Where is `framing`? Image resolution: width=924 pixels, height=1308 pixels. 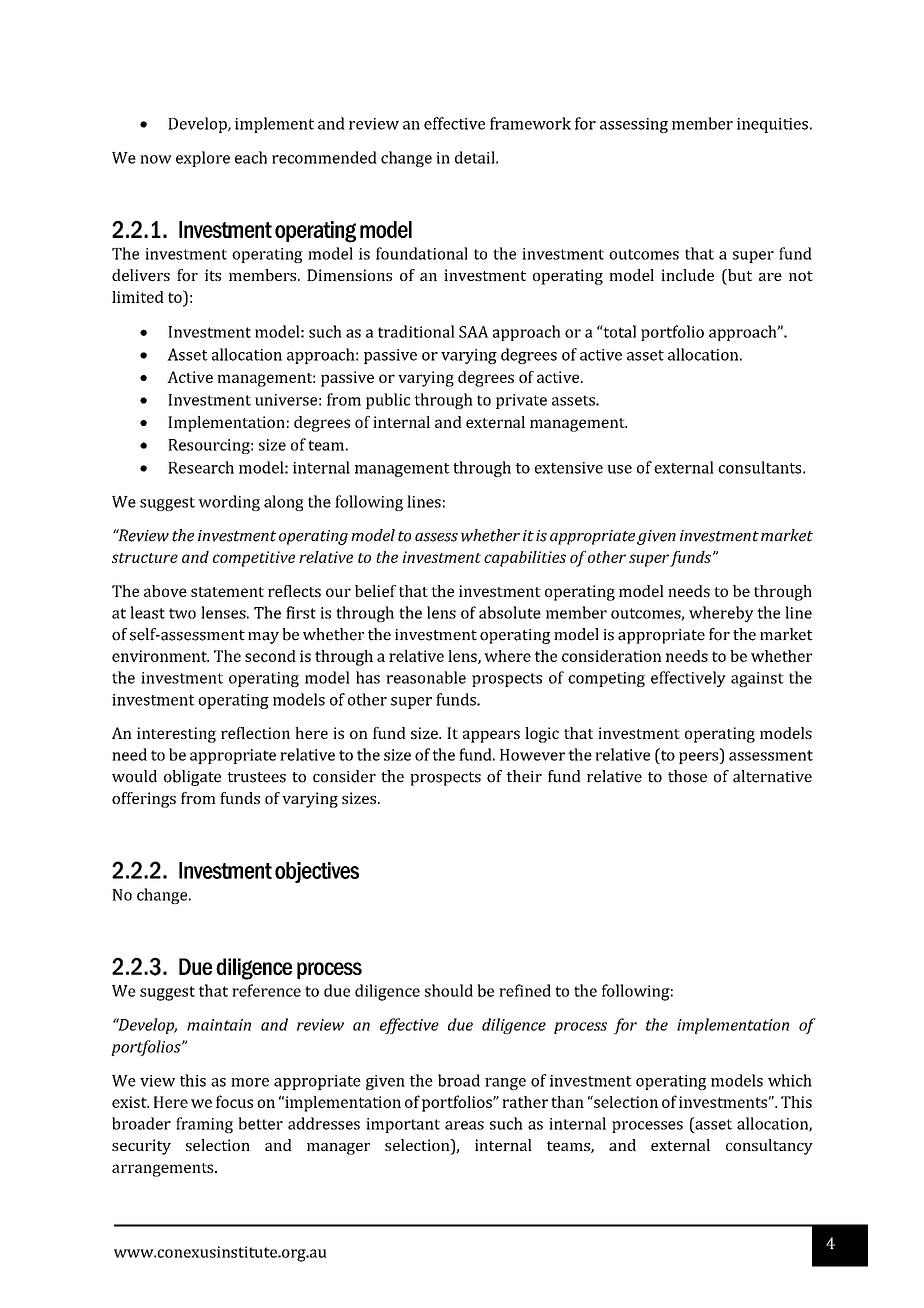 framing is located at coordinates (204, 1125).
